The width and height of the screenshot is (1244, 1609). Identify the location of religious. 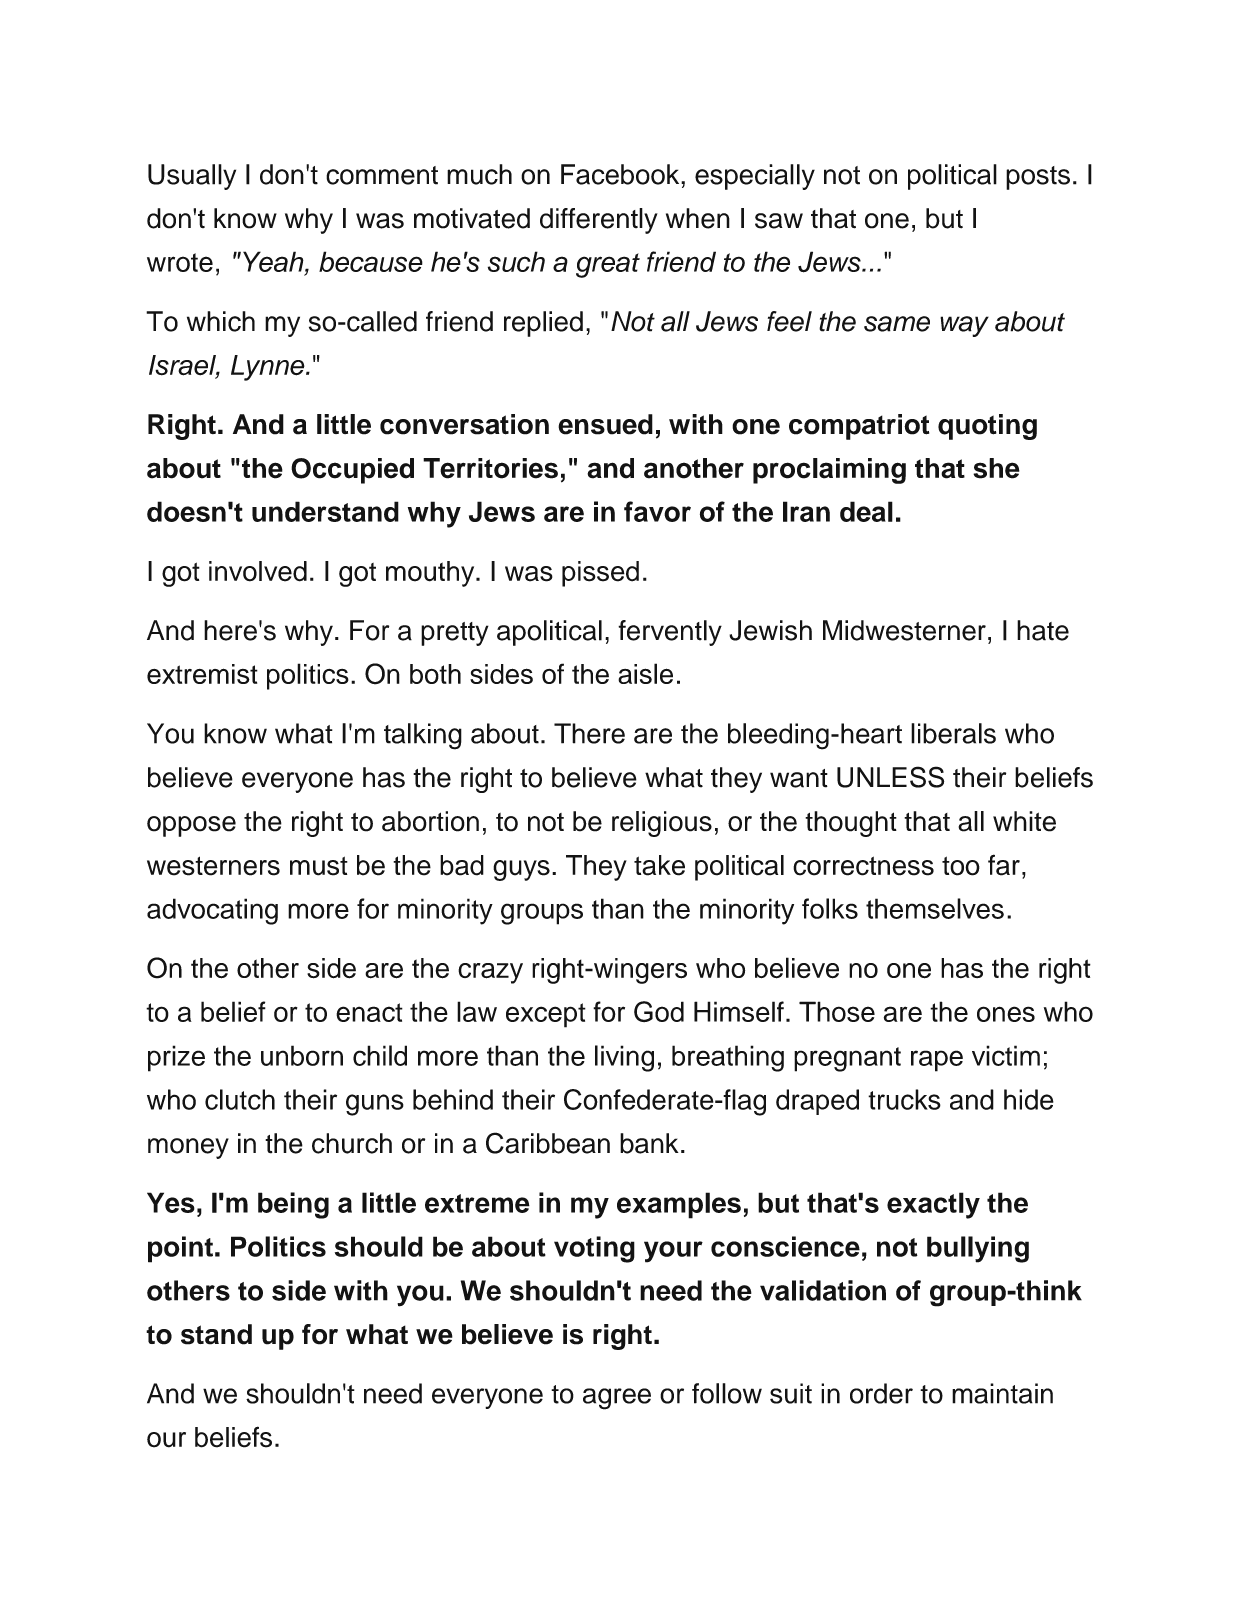
(662, 824).
